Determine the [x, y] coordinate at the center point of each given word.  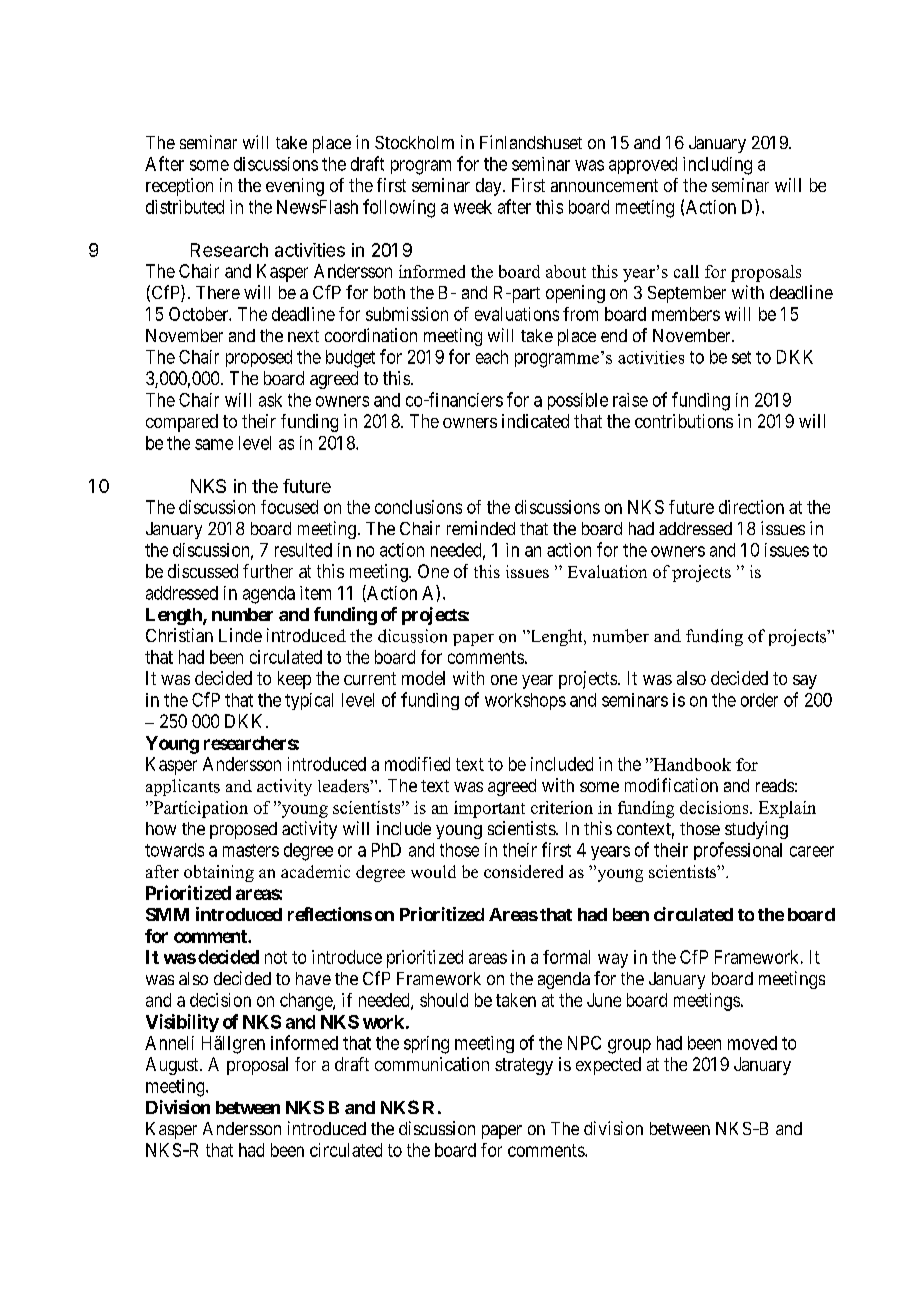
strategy [524, 1066]
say [805, 682]
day [490, 187]
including [717, 166]
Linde [240, 635]
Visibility [182, 1023]
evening [295, 187]
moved [752, 1043]
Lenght [556, 637]
